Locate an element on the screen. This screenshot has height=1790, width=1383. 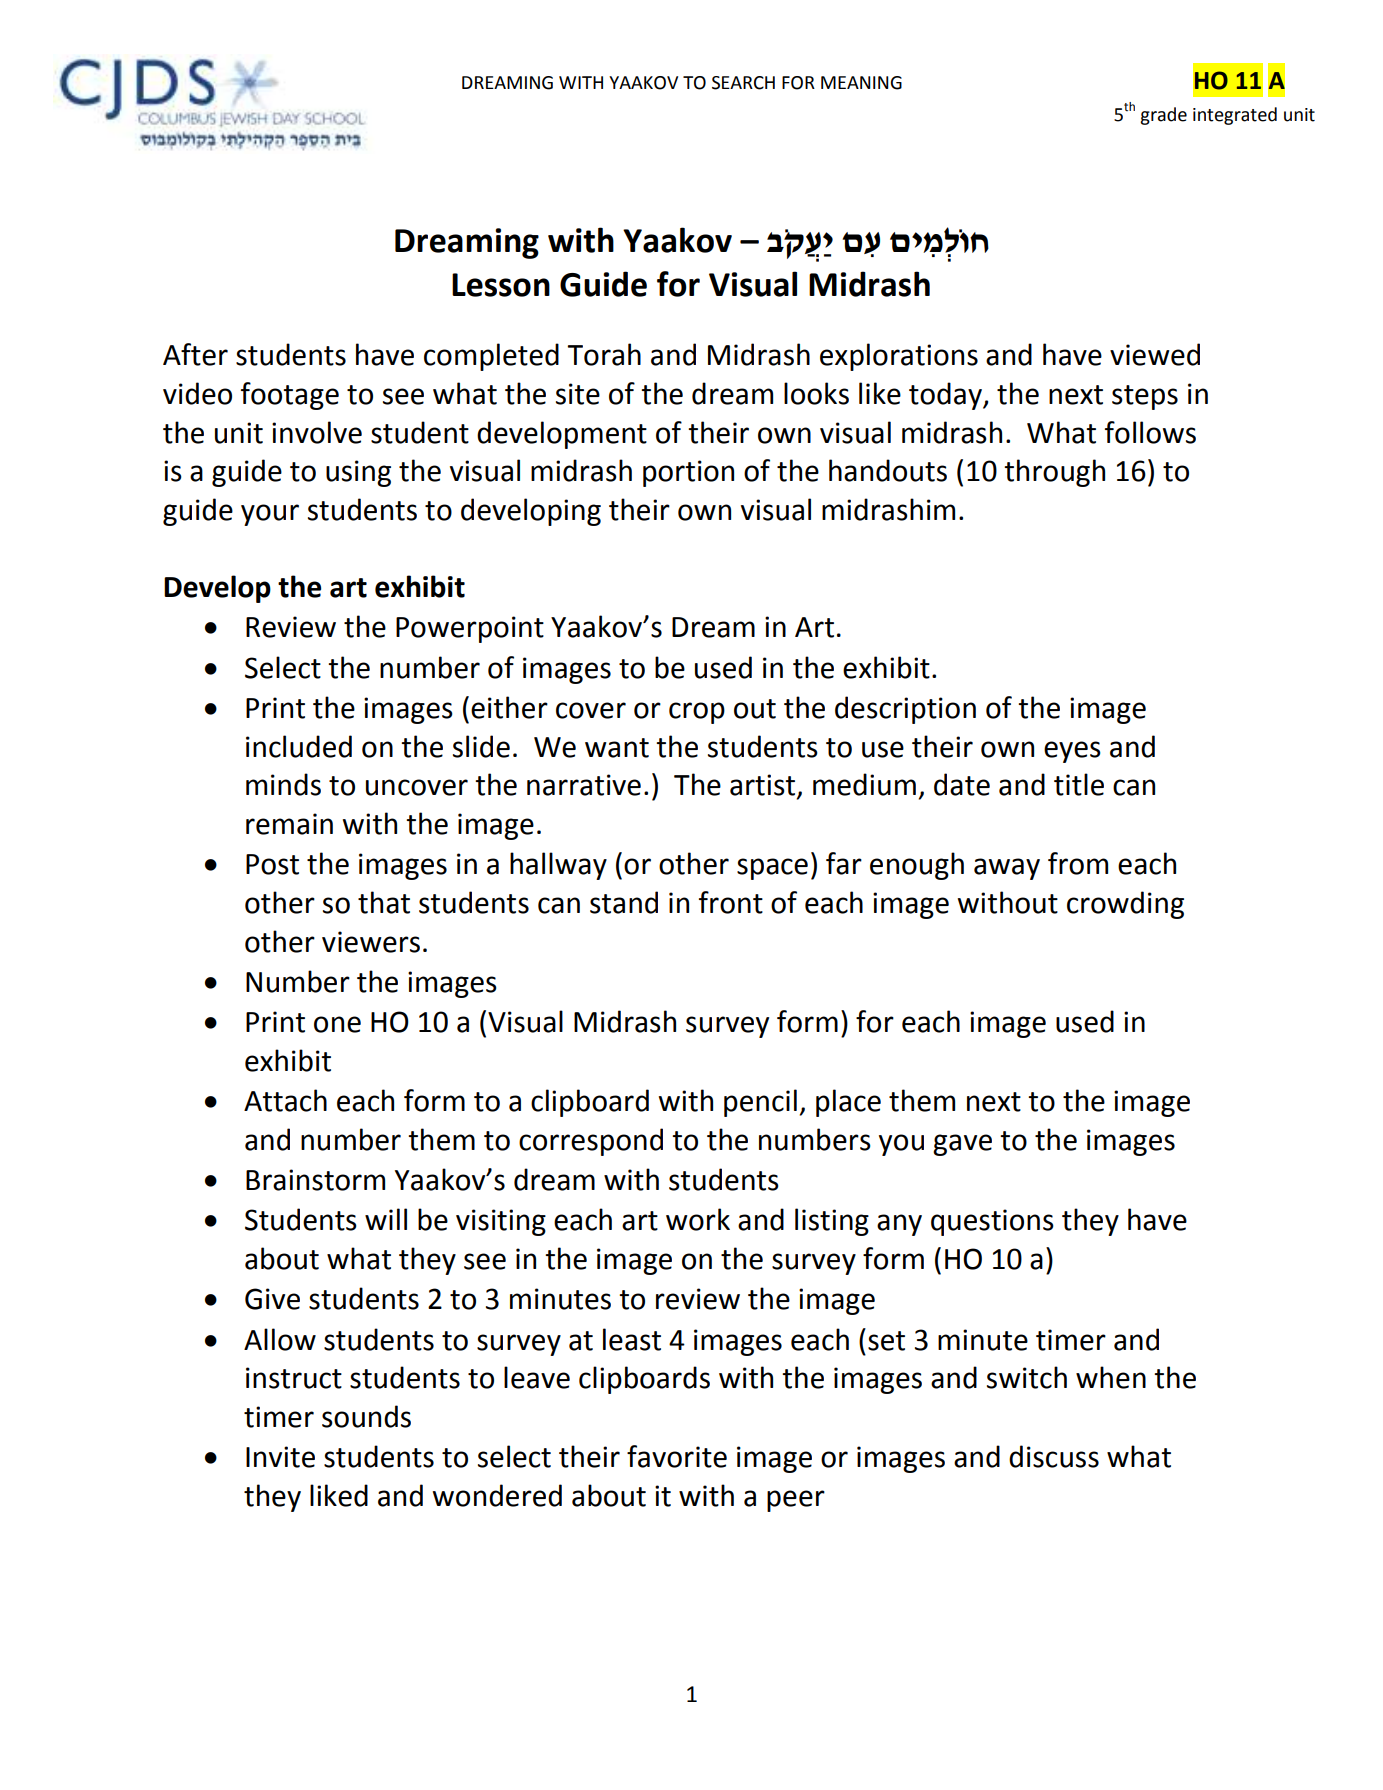
favorite is located at coordinates (677, 1456).
